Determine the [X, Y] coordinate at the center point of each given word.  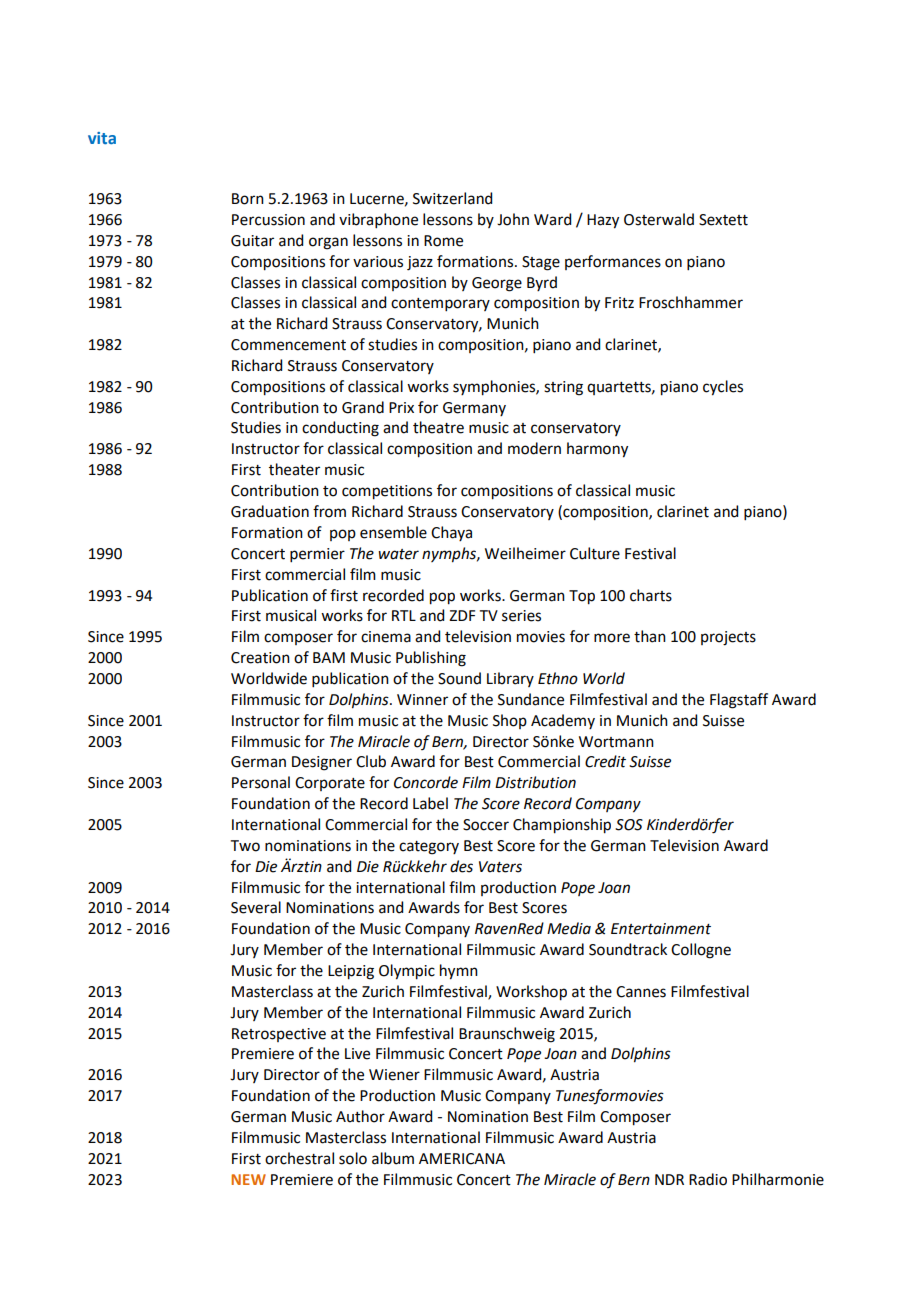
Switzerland [452, 198]
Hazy [603, 221]
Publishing [431, 659]
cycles [723, 388]
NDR [669, 1179]
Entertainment [661, 929]
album [393, 1158]
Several [256, 907]
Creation [260, 658]
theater [294, 469]
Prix [401, 407]
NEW [248, 1179]
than [650, 636]
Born [248, 199]
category [429, 848]
